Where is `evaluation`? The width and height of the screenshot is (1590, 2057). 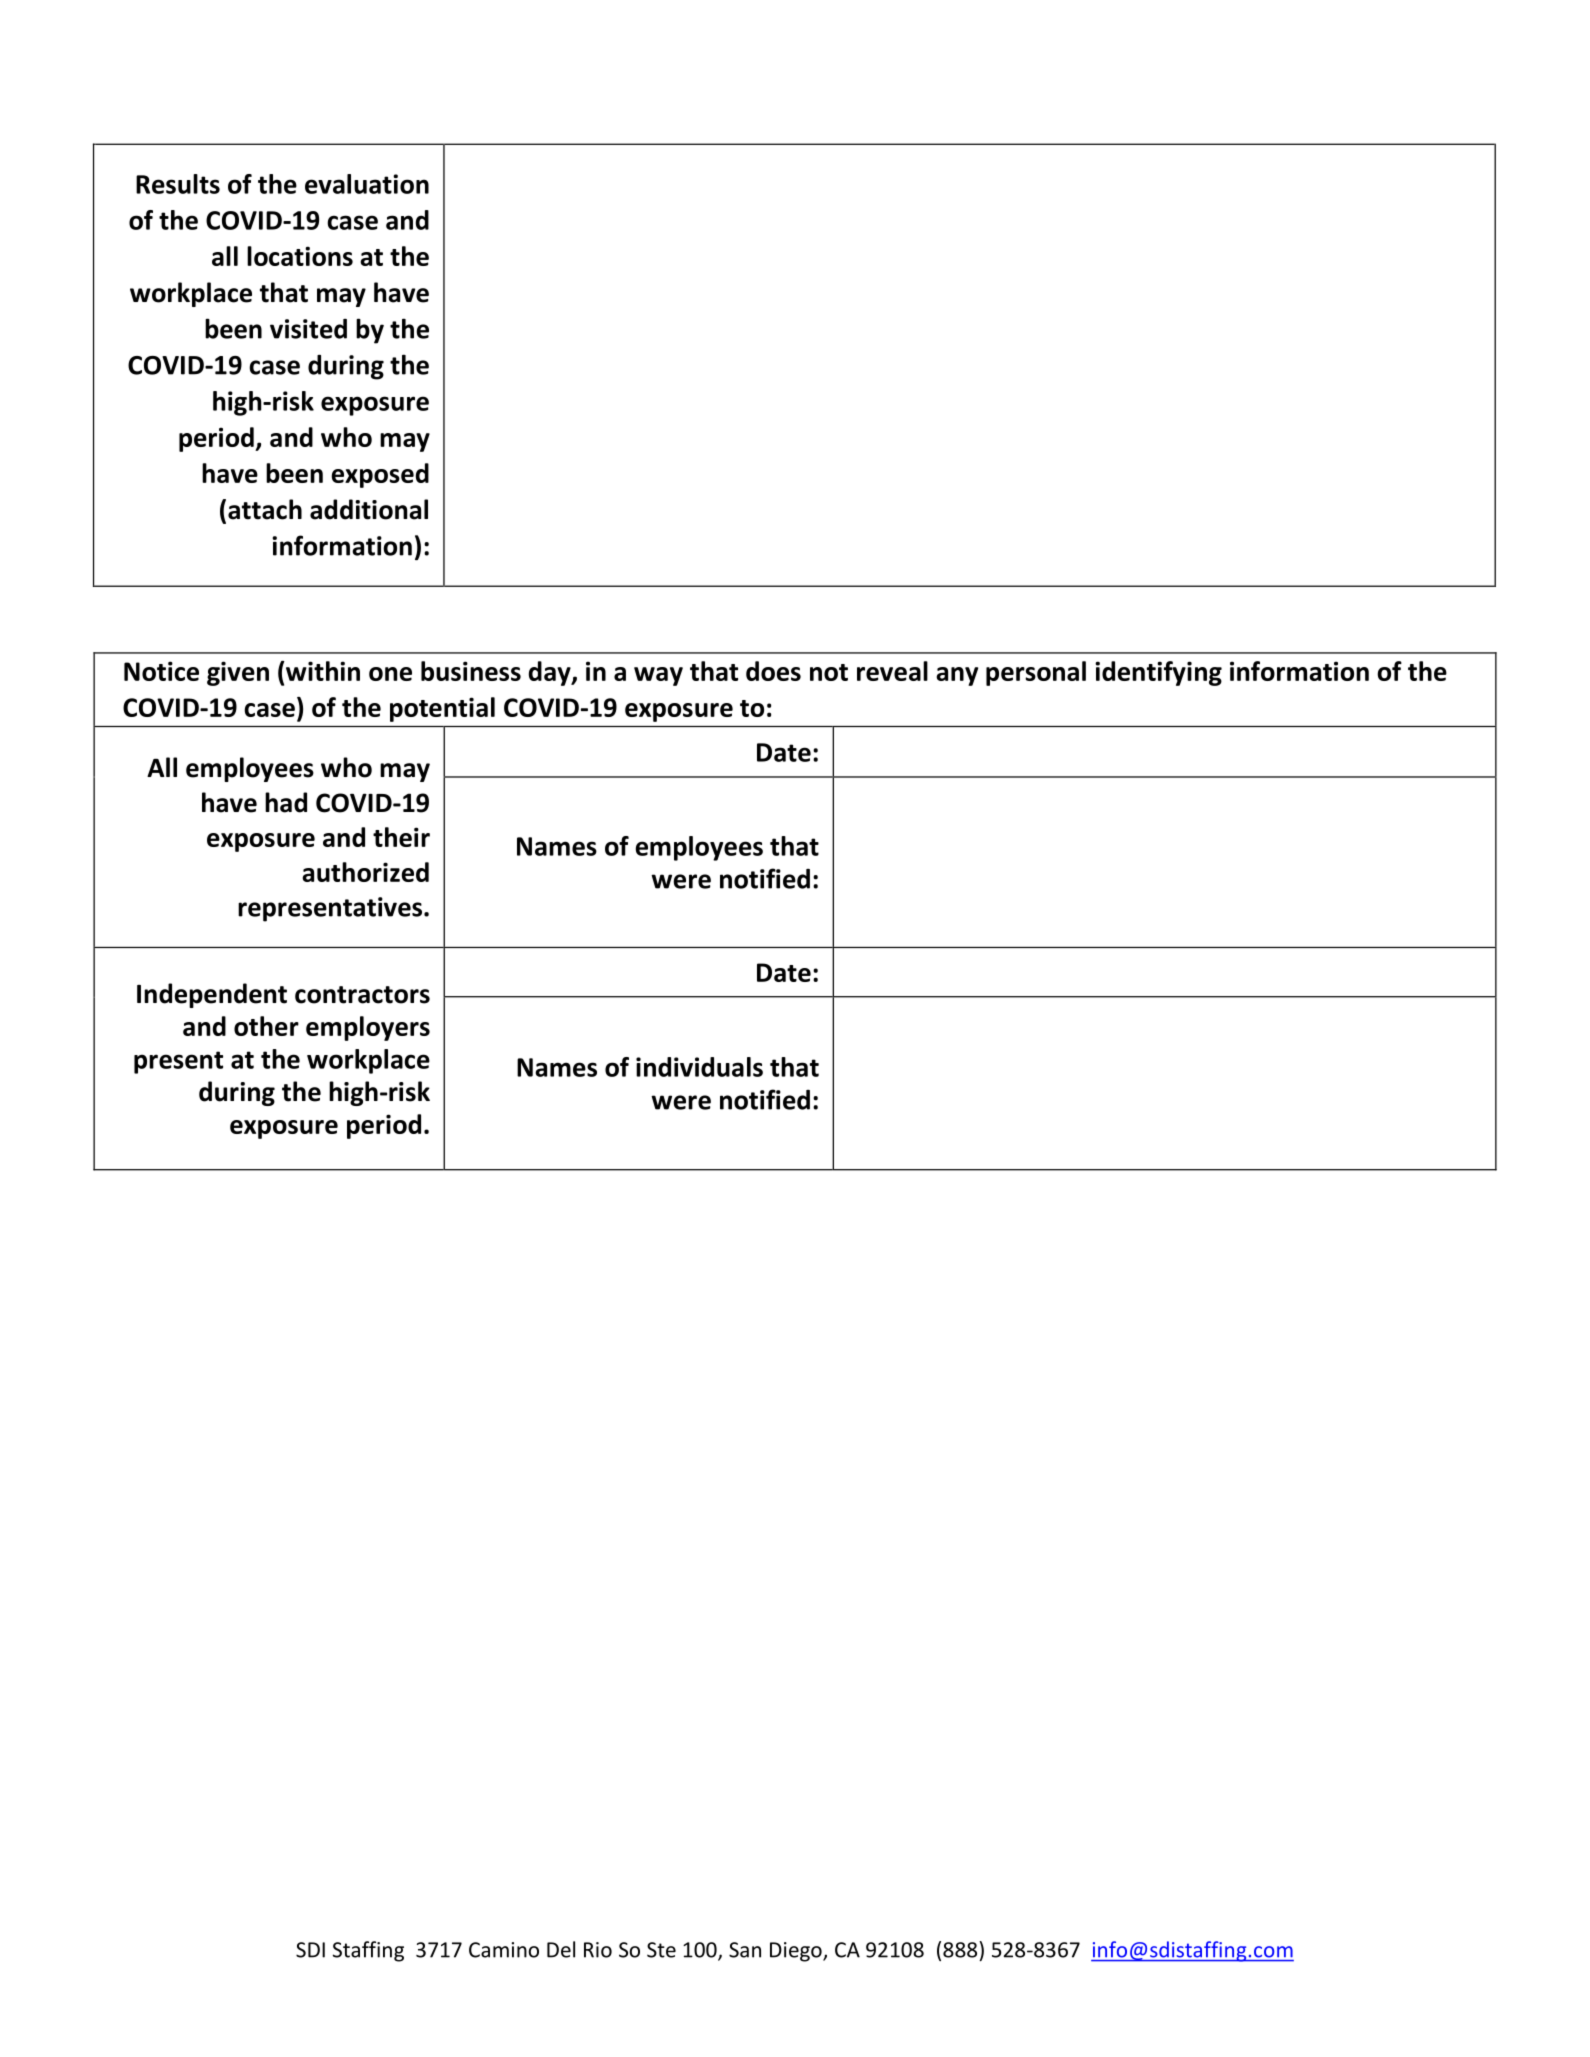 evaluation is located at coordinates (367, 184).
